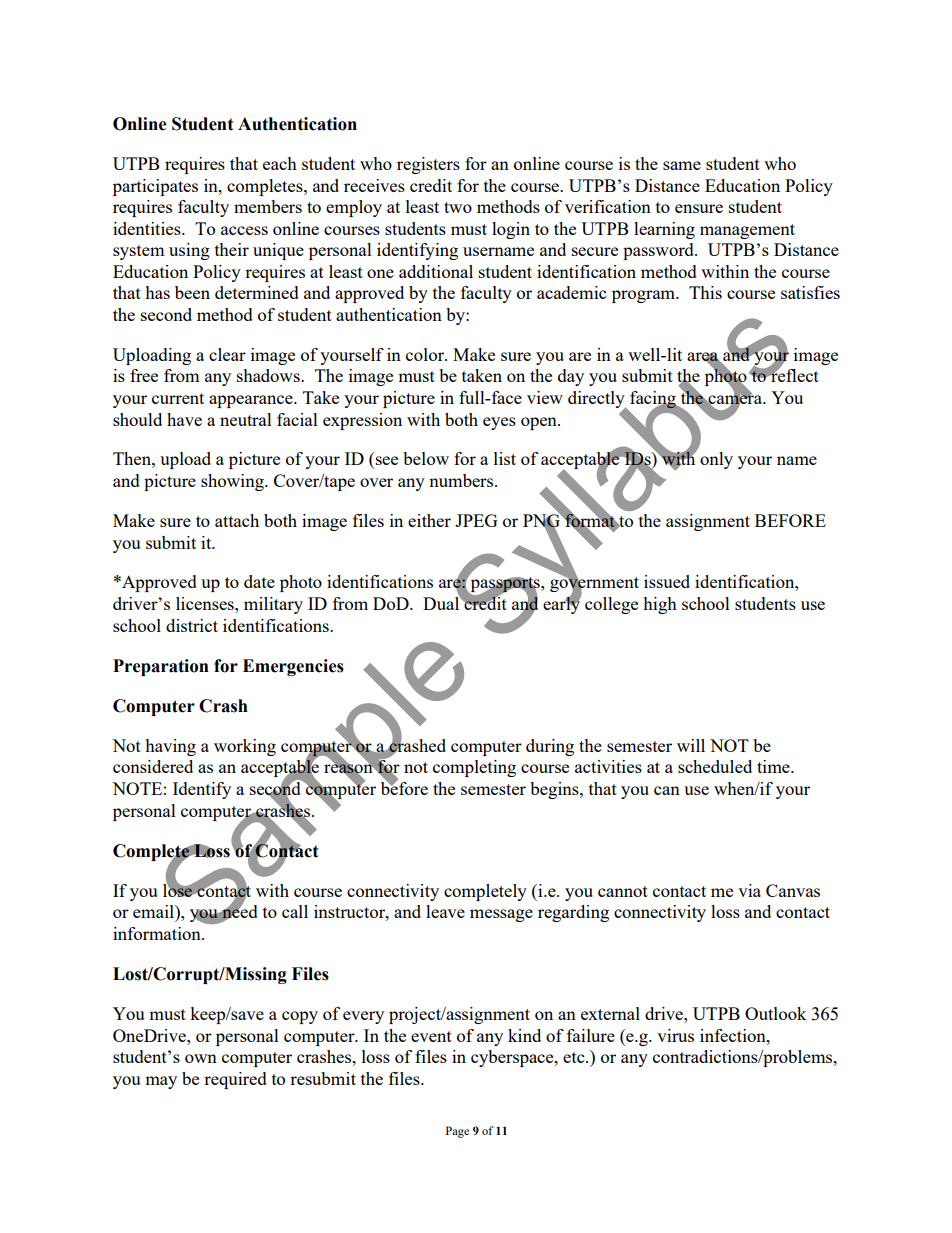 Image resolution: width=952 pixels, height=1233 pixels. Describe the element at coordinates (235, 1080) in the document. I see `required` at that location.
